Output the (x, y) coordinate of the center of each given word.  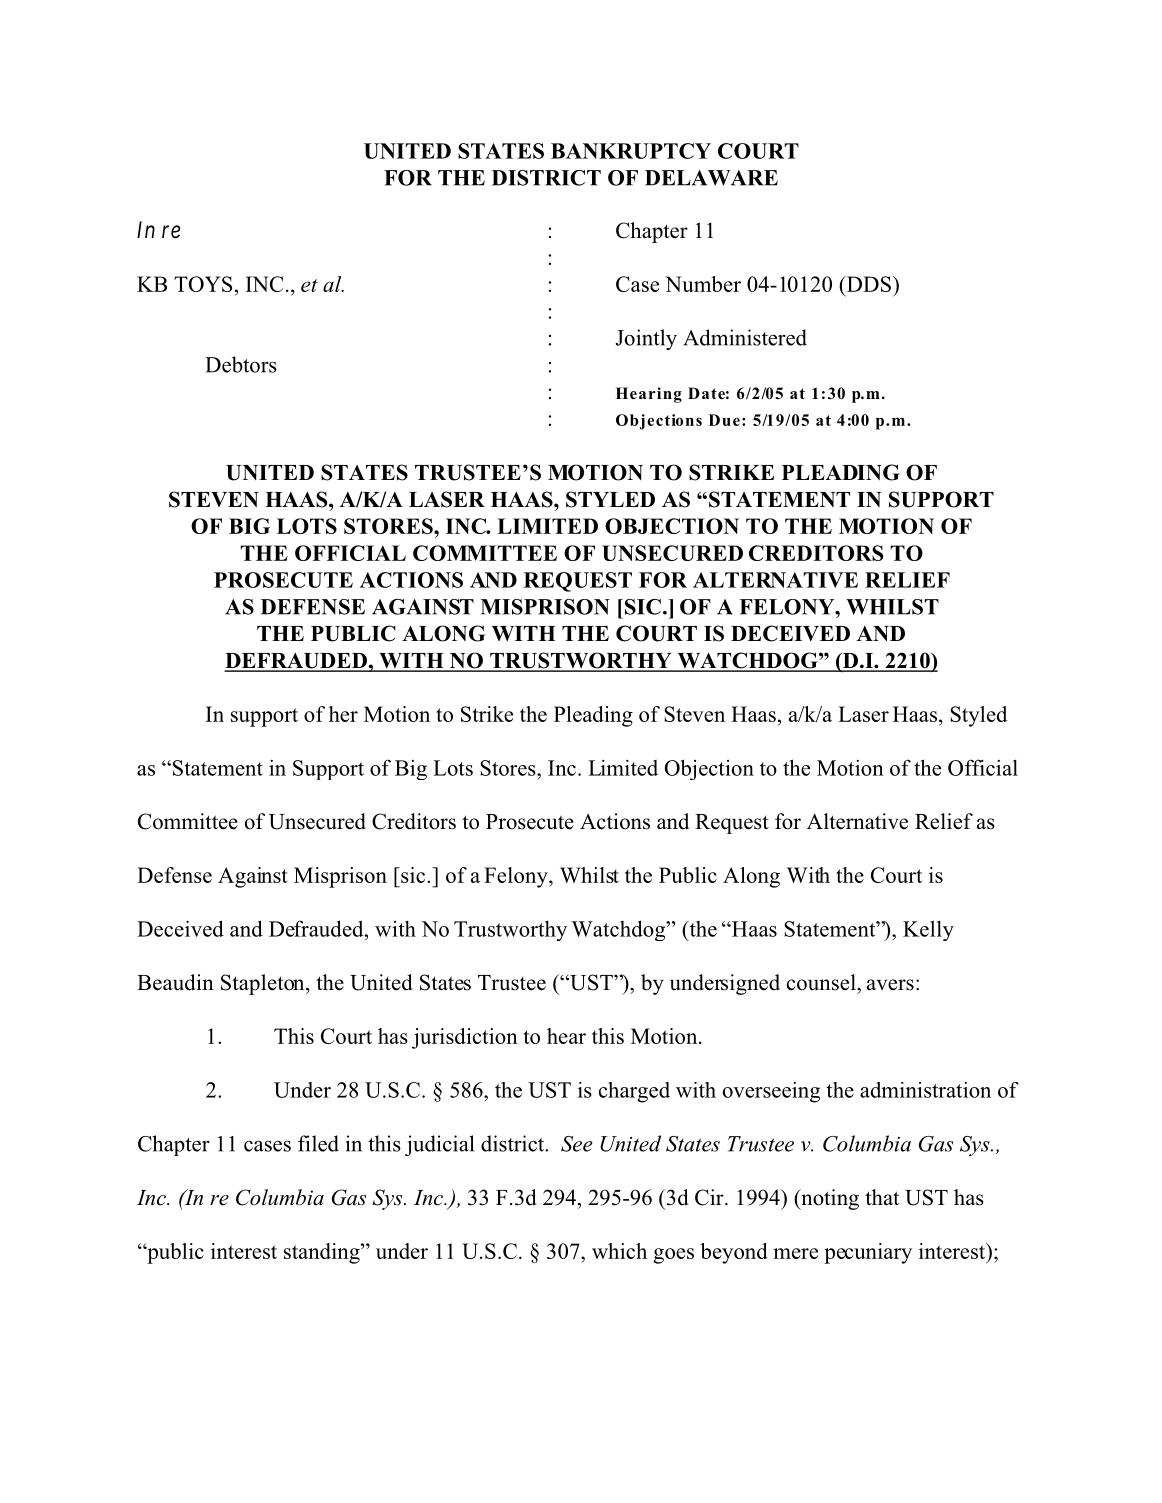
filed (318, 1143)
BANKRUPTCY (631, 151)
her (343, 714)
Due (724, 420)
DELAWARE (711, 178)
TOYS (203, 284)
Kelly (928, 930)
